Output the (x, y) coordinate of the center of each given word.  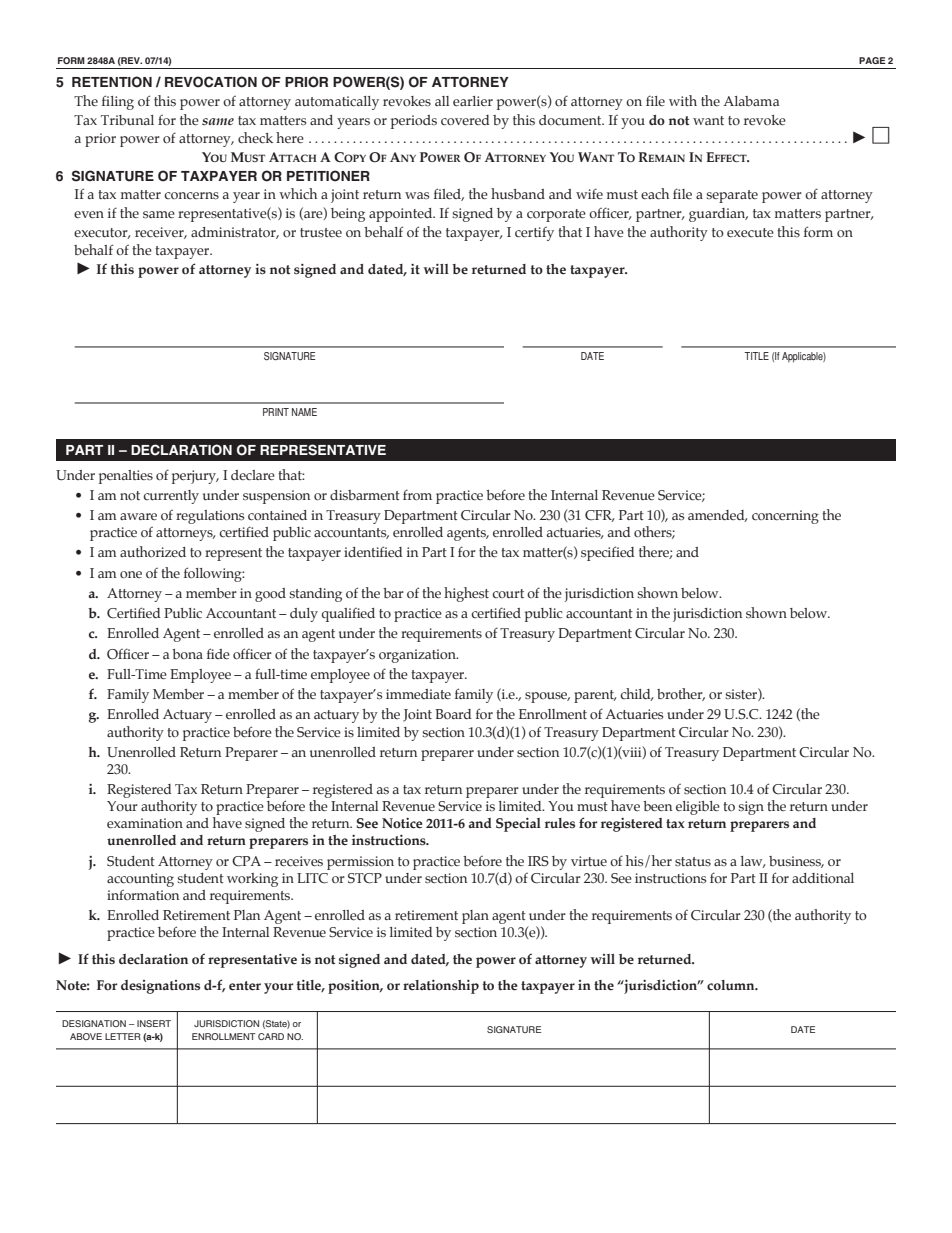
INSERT (154, 1023)
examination (145, 823)
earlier (473, 101)
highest (466, 594)
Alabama (751, 101)
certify (534, 234)
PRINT (276, 412)
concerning (785, 517)
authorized (153, 551)
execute (750, 233)
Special (518, 824)
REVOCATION (211, 82)
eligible (698, 808)
